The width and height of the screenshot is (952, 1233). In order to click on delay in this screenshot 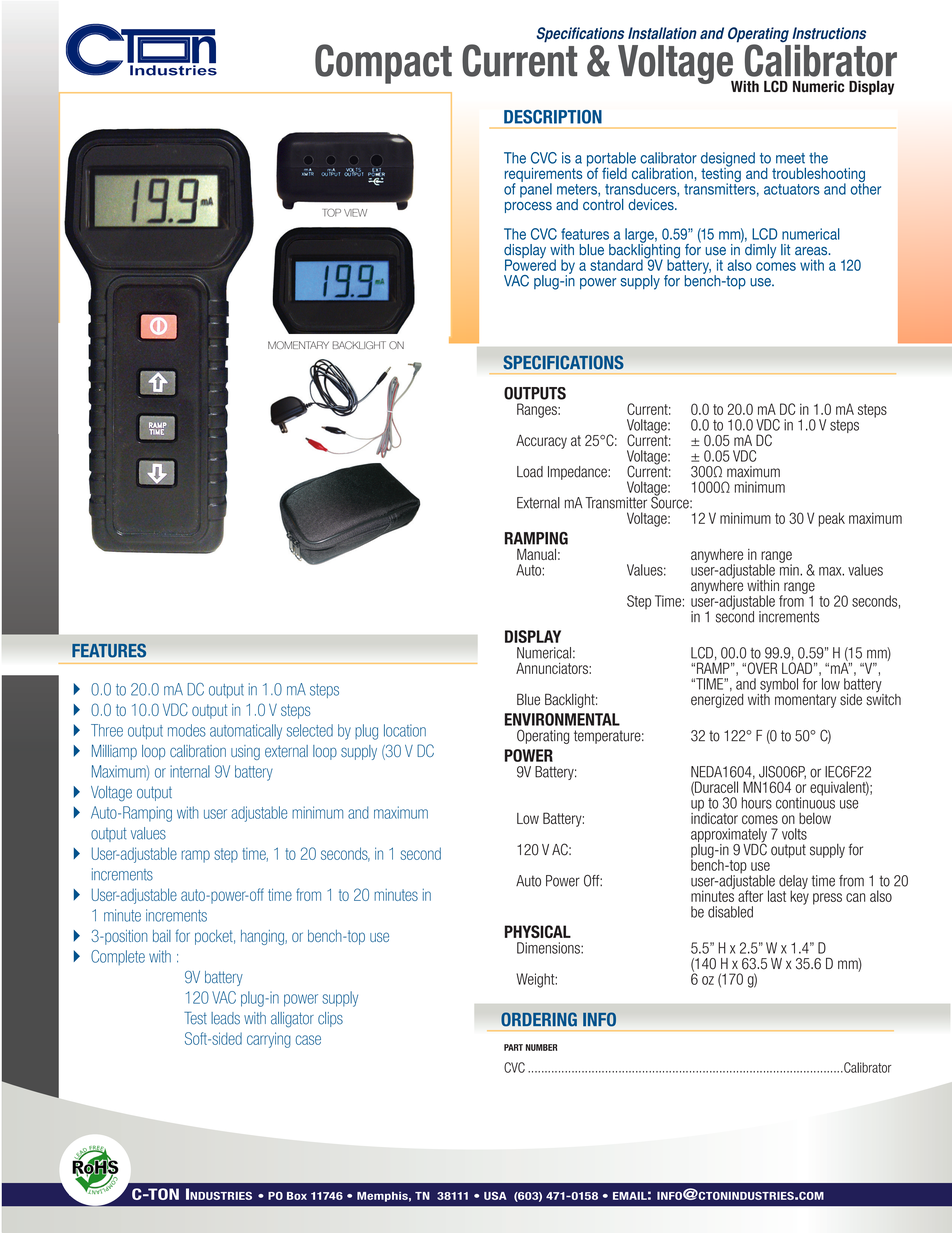, I will do `click(793, 883)`.
